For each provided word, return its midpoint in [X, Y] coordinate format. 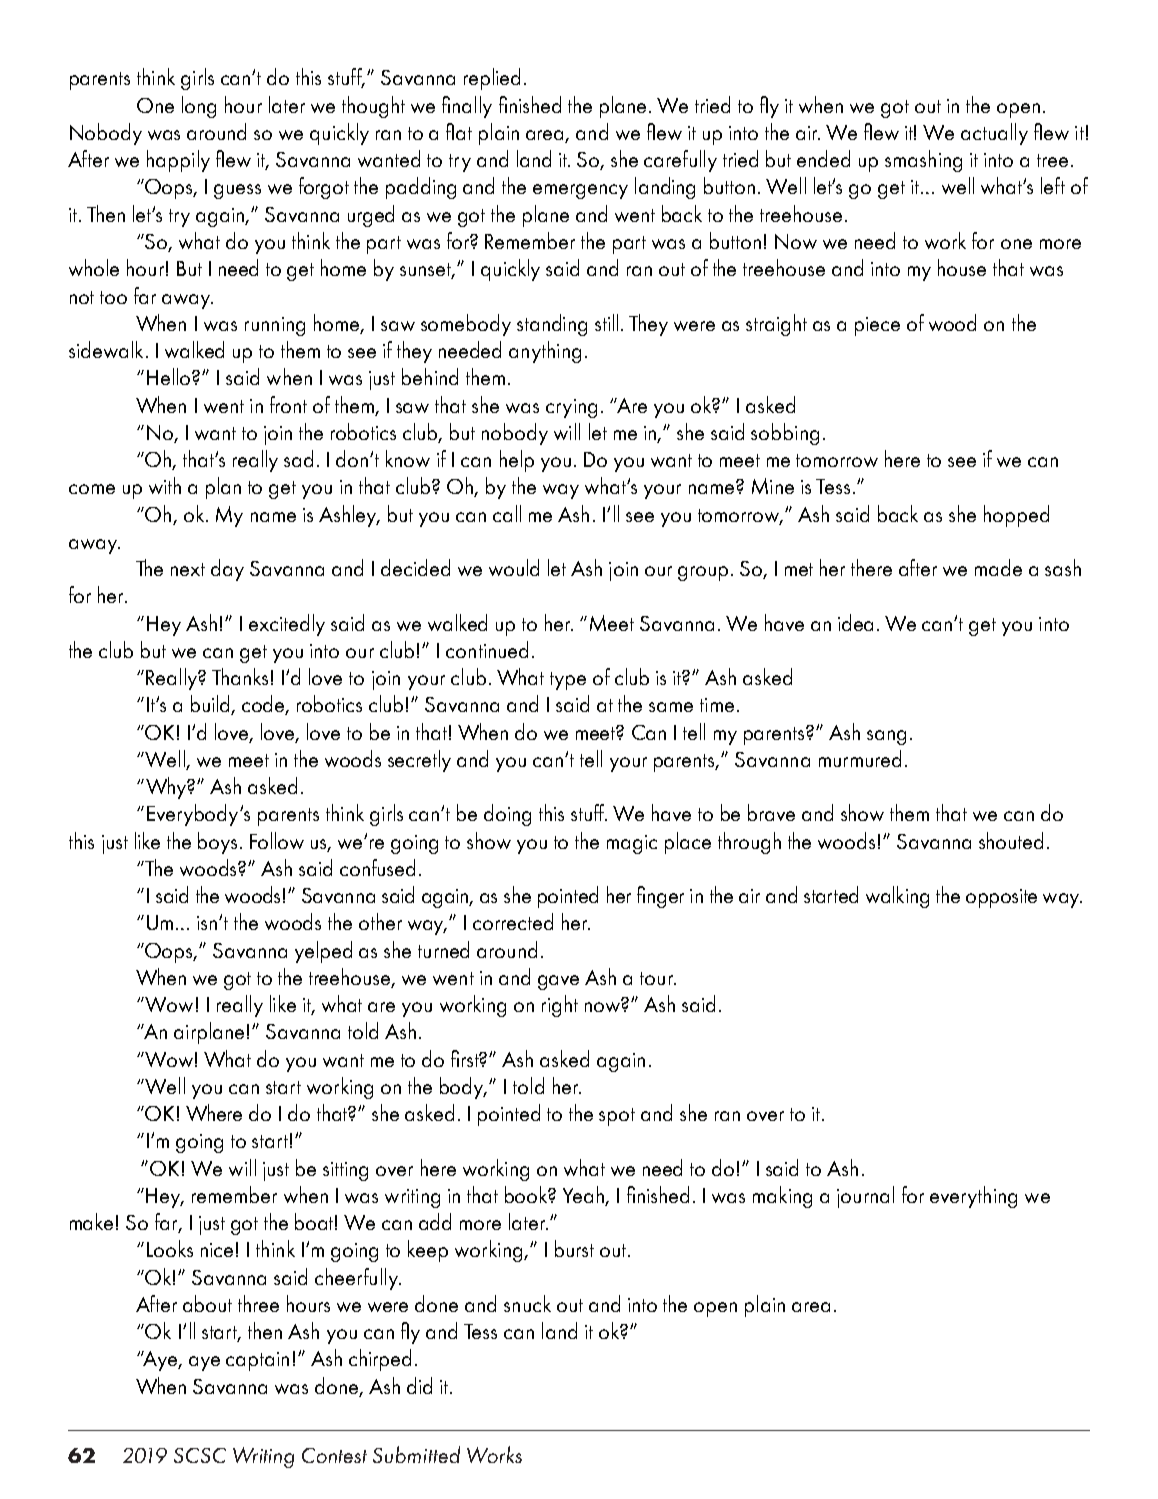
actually [994, 134]
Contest [334, 1455]
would [514, 567]
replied [492, 79]
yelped [323, 952]
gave [558, 982]
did [419, 1385]
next [188, 569]
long [199, 107]
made [998, 567]
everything [973, 1197]
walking [897, 897]
